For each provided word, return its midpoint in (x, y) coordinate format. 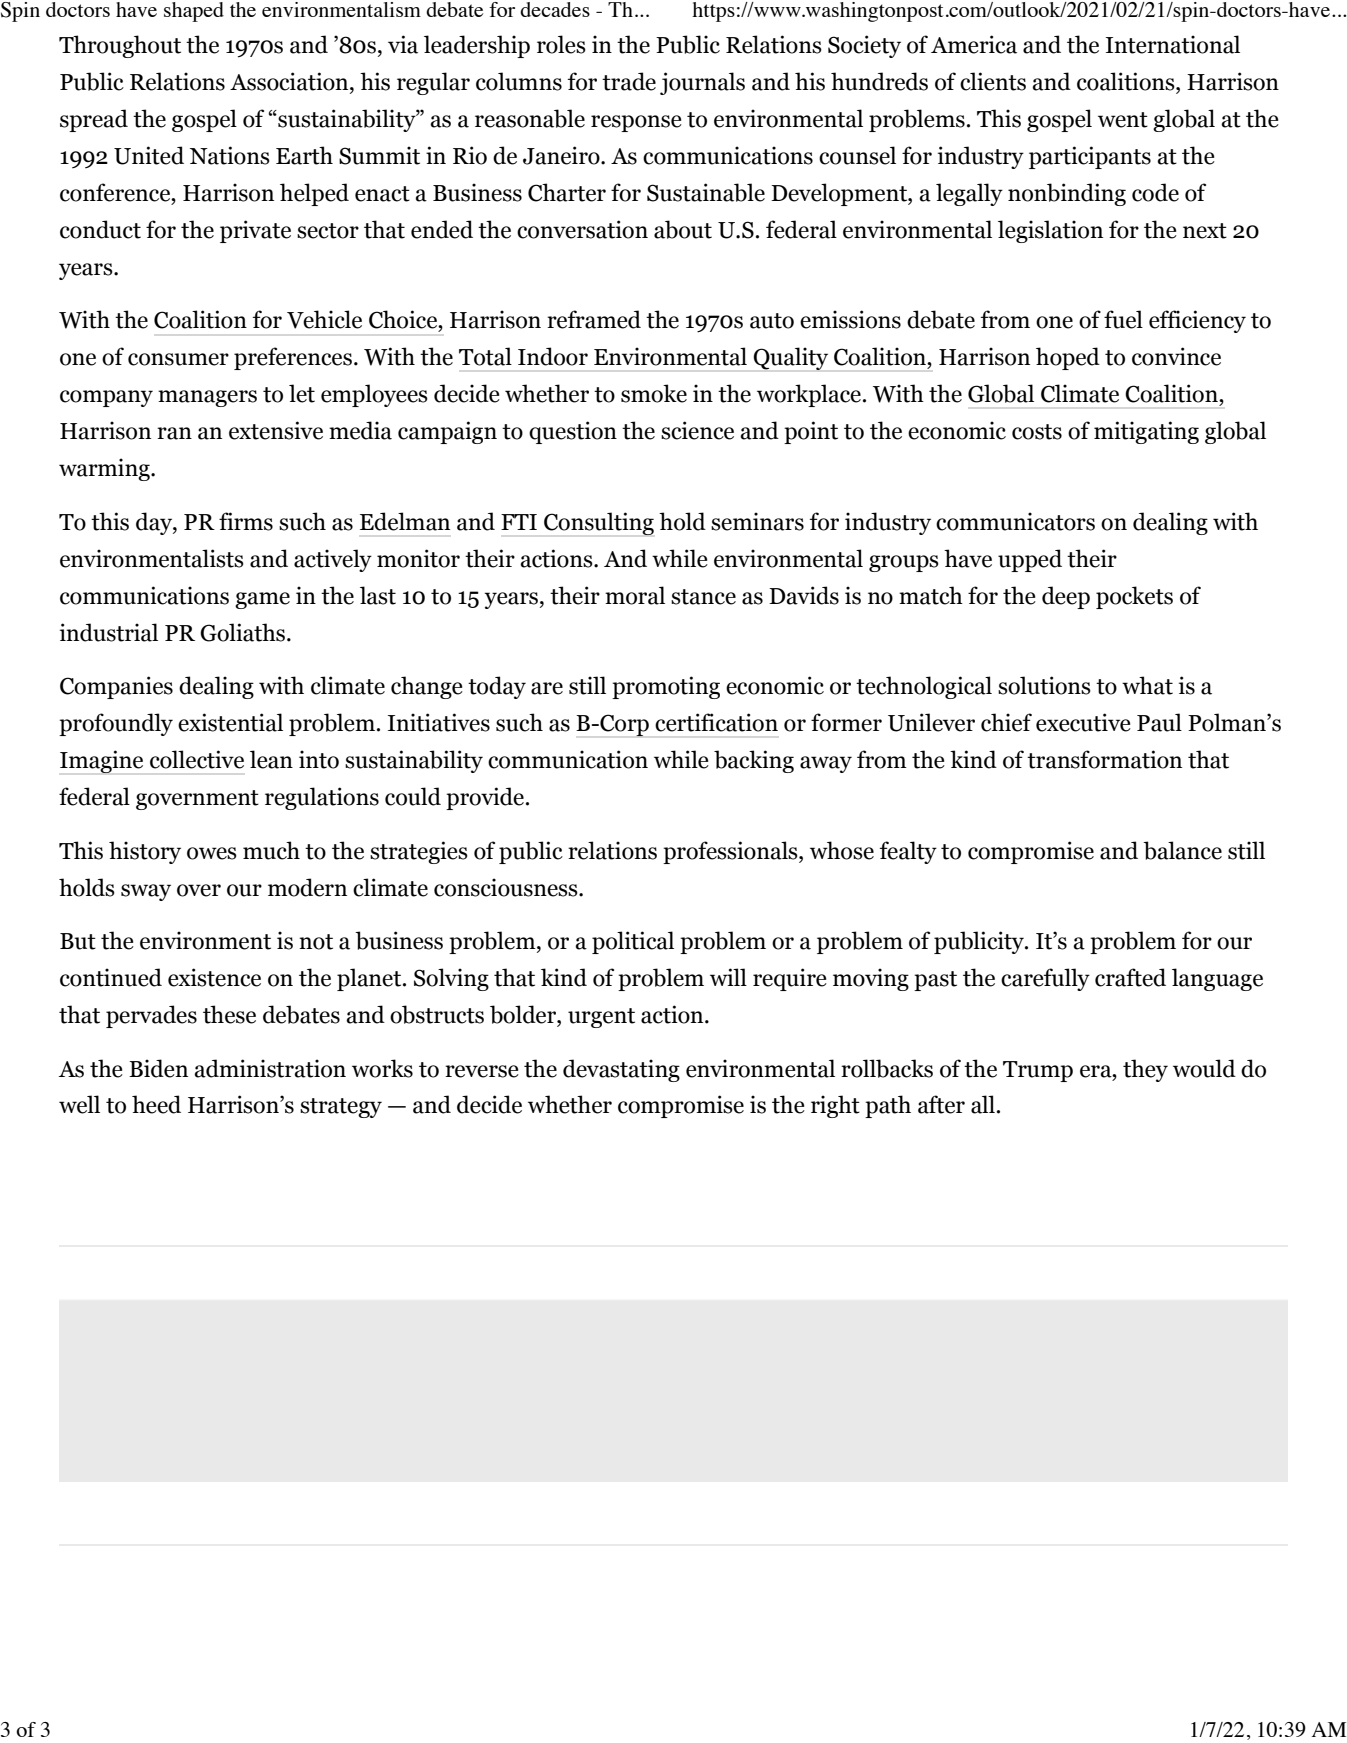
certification (716, 722)
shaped (194, 12)
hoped (1068, 358)
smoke (654, 393)
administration (270, 1068)
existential (230, 722)
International (1173, 44)
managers (207, 398)
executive (1083, 722)
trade (629, 81)
